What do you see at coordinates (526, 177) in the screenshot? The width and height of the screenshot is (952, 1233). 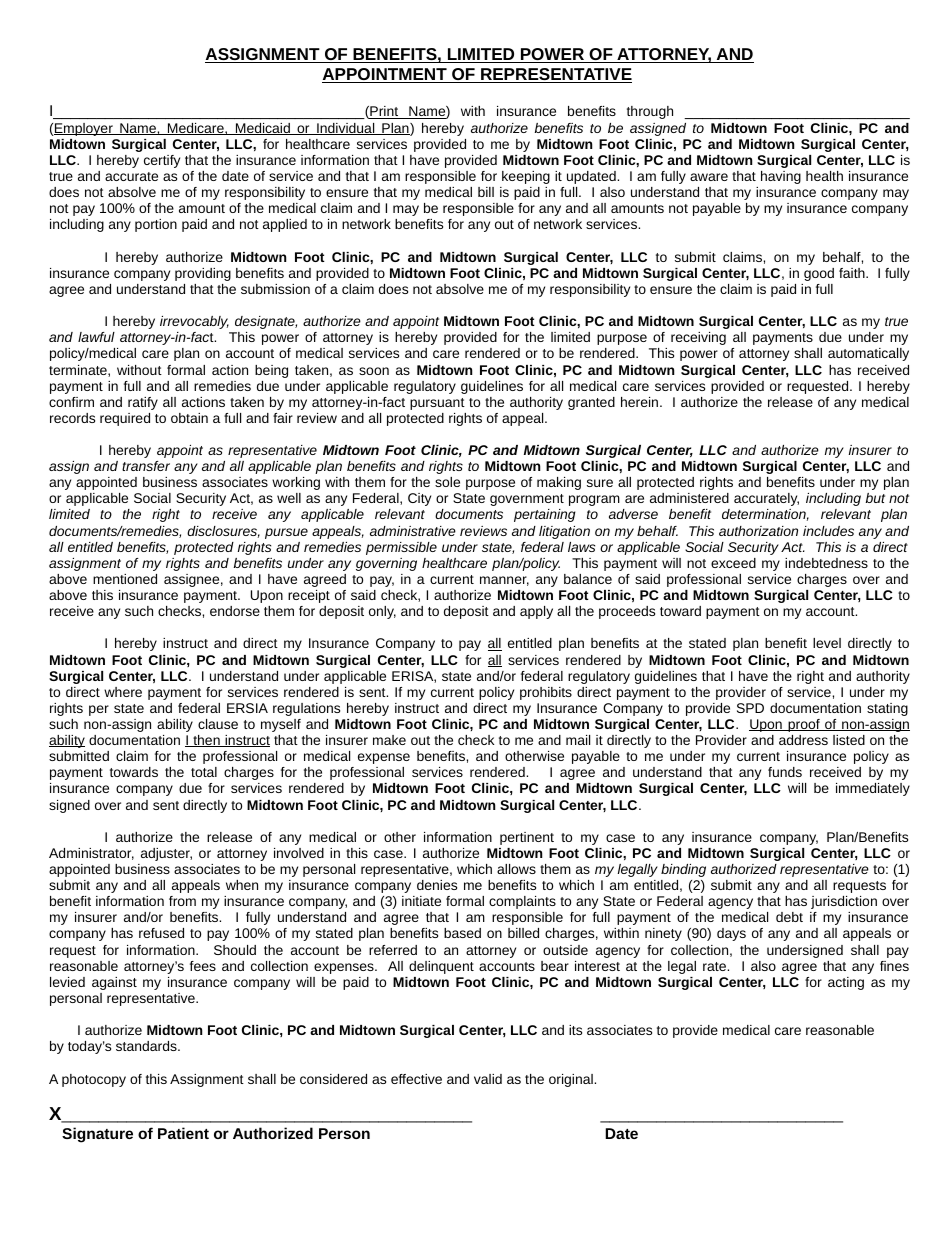 I see `keeping` at bounding box center [526, 177].
